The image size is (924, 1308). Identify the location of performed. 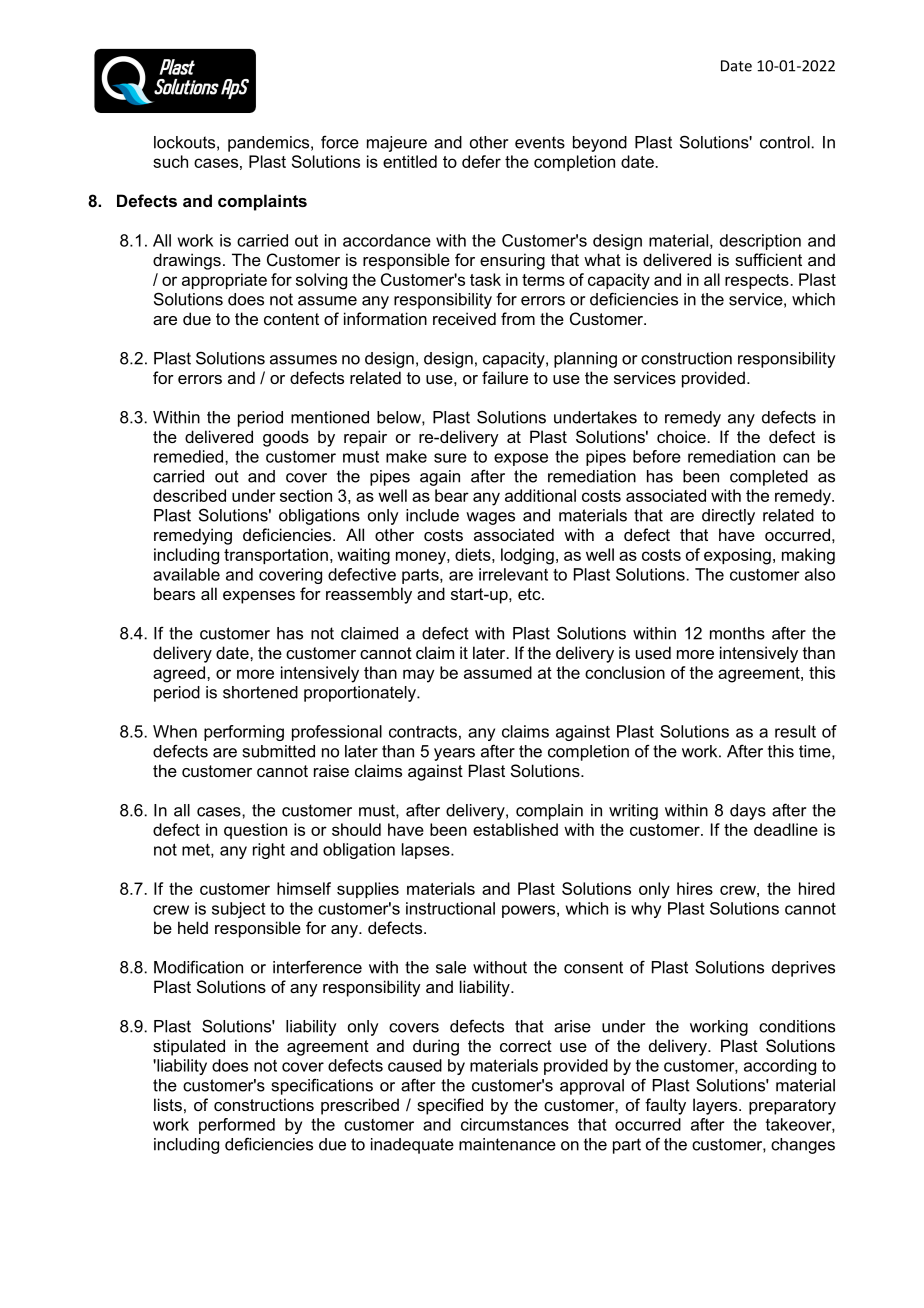
(237, 1126).
